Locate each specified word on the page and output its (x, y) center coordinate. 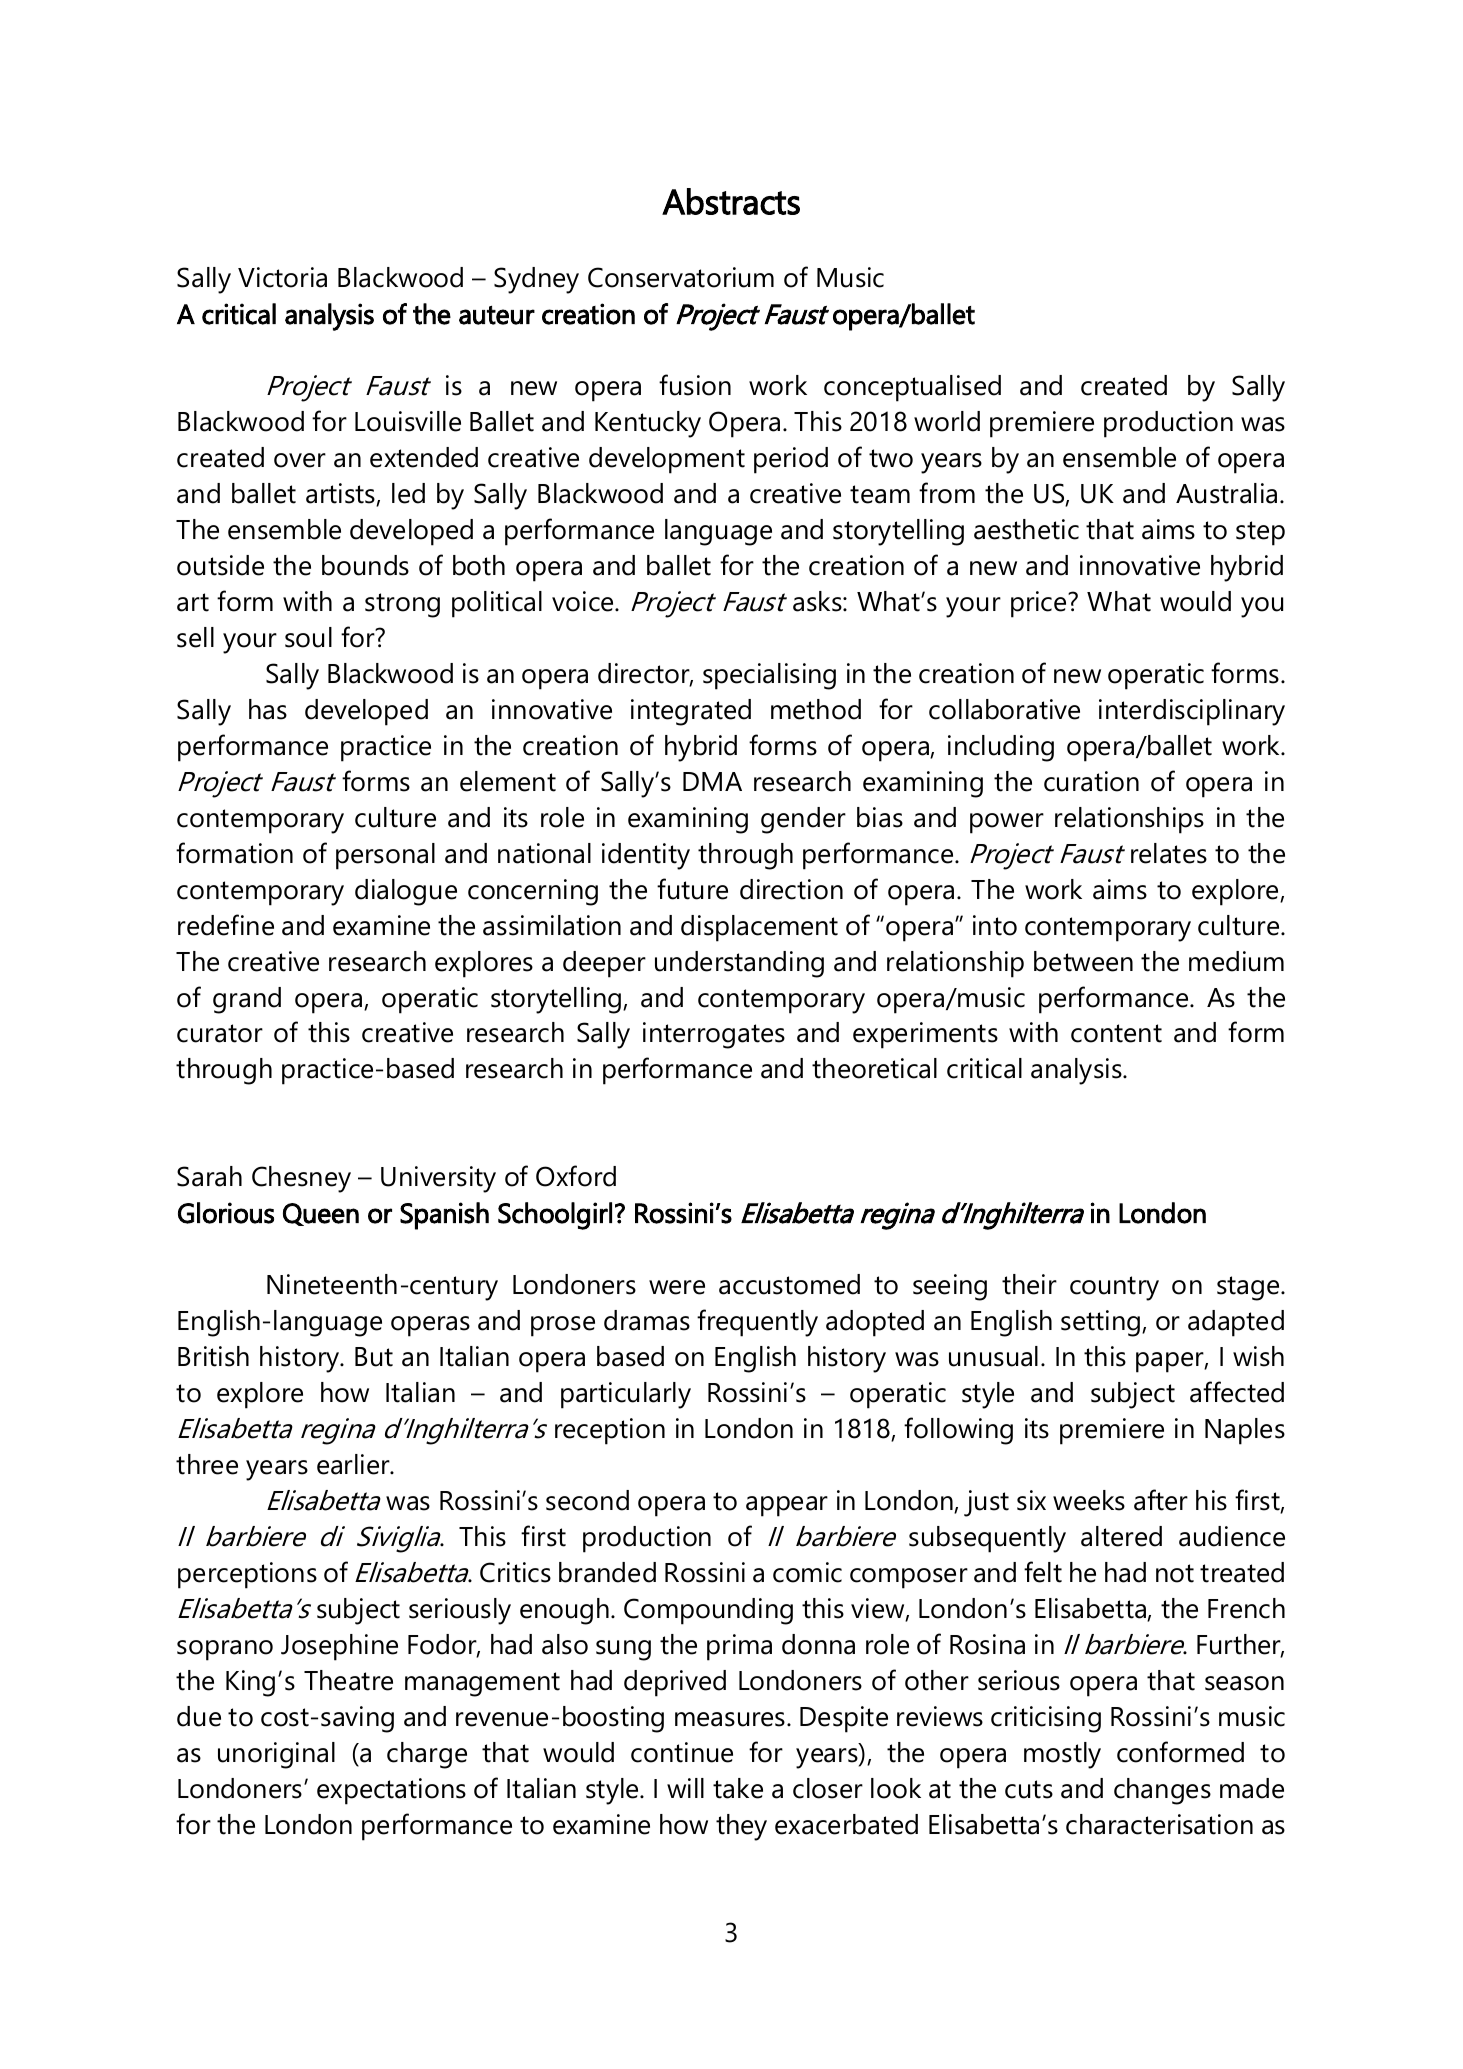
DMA (712, 781)
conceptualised (912, 388)
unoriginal (276, 1755)
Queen (321, 1214)
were (677, 1287)
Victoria (282, 277)
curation (1091, 781)
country (1114, 1288)
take (738, 1788)
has (268, 709)
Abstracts (731, 201)
